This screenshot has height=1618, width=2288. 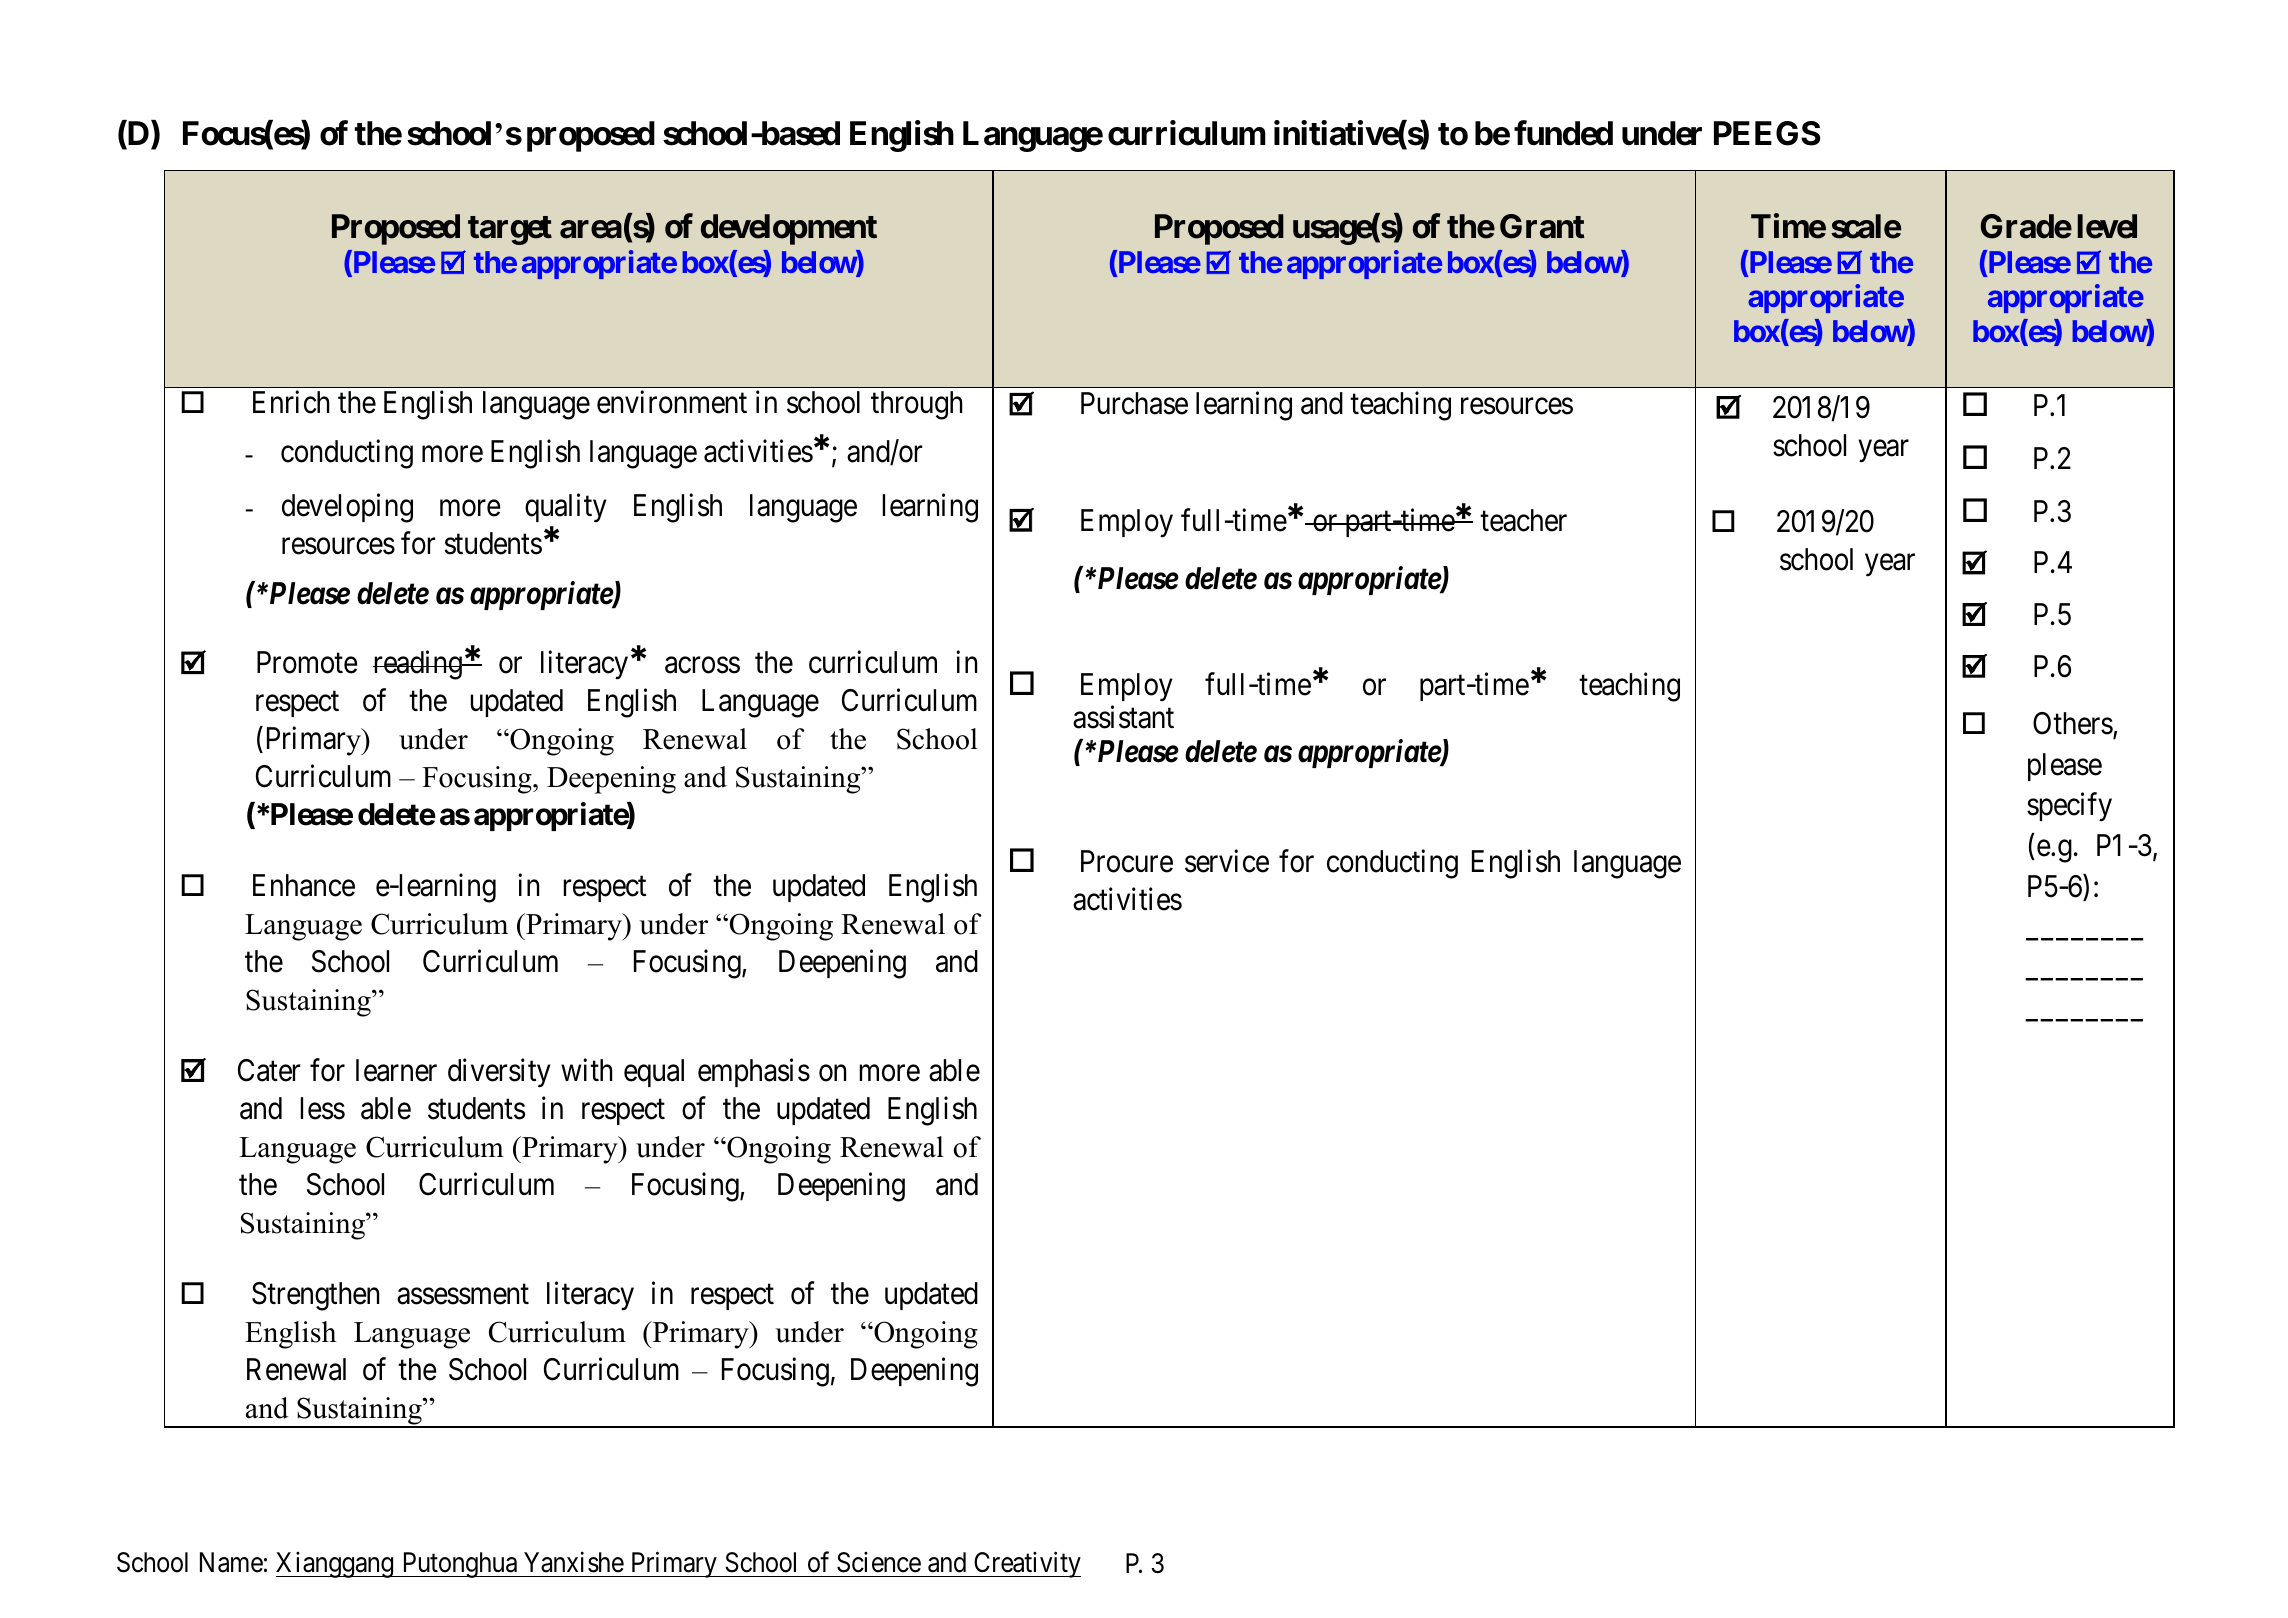 I want to click on Purchase, so click(x=1134, y=403).
